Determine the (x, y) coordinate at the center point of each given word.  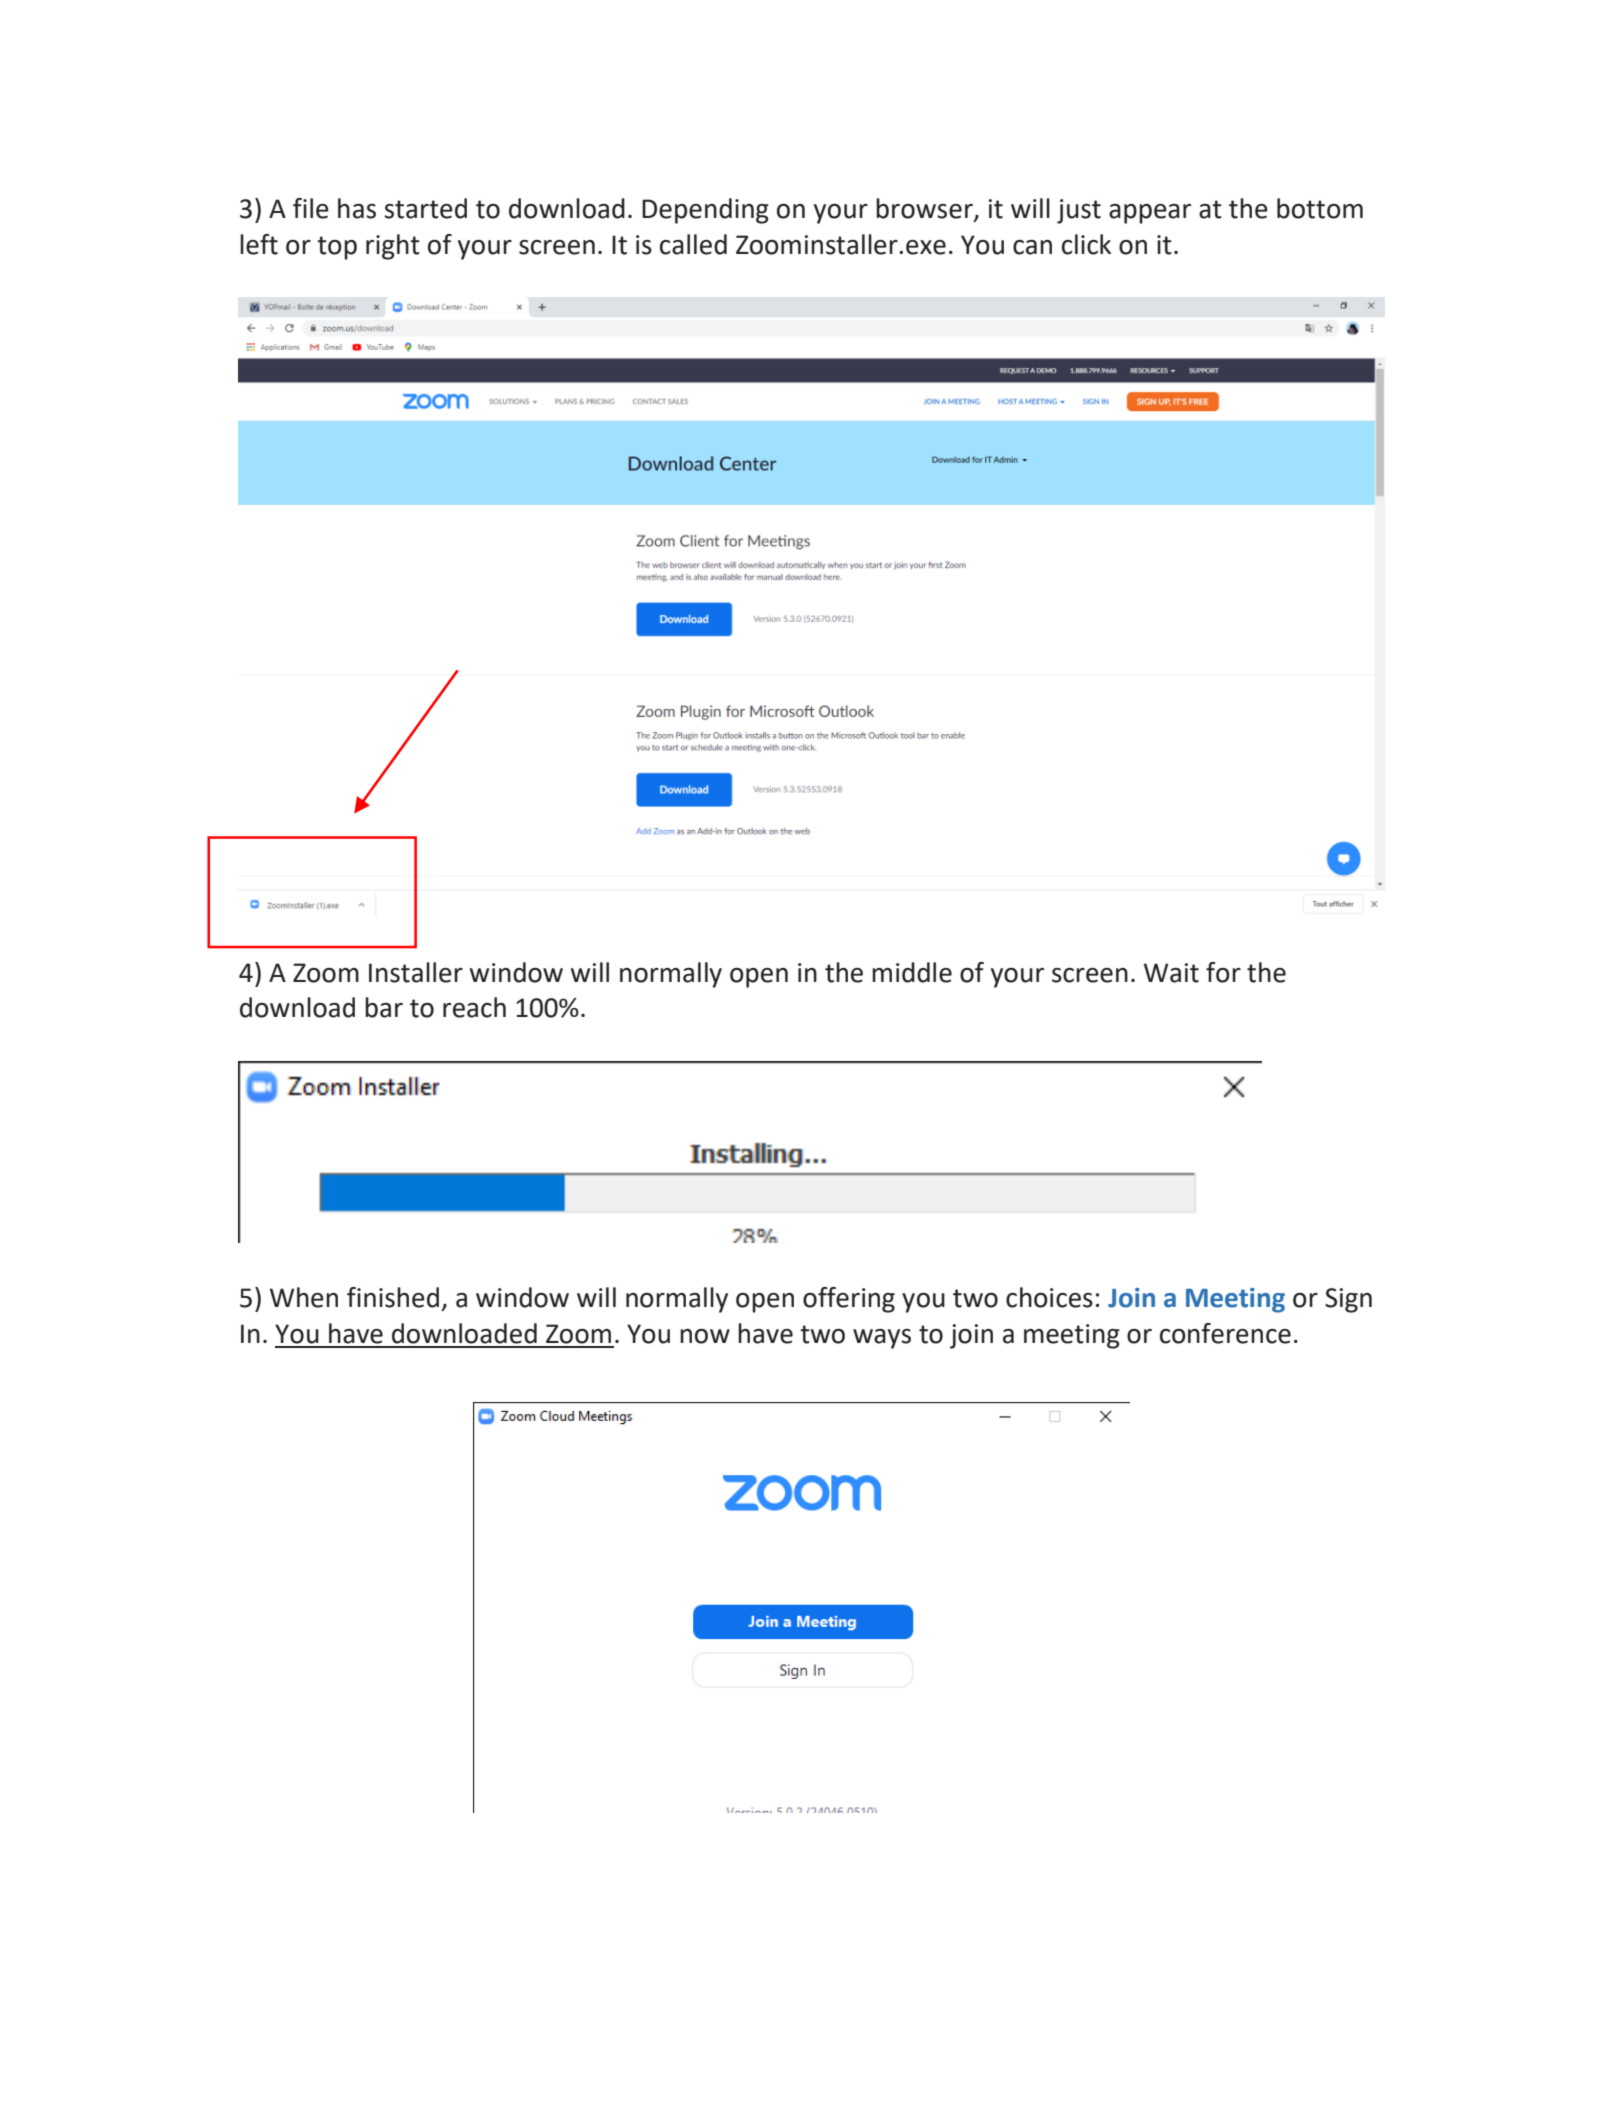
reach (474, 1007)
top (337, 248)
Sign (1348, 1300)
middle (912, 972)
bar (384, 1007)
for (1223, 972)
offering (849, 1300)
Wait (1171, 973)
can (1032, 247)
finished (393, 1297)
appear (1150, 214)
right (393, 247)
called (693, 244)
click (1086, 244)
